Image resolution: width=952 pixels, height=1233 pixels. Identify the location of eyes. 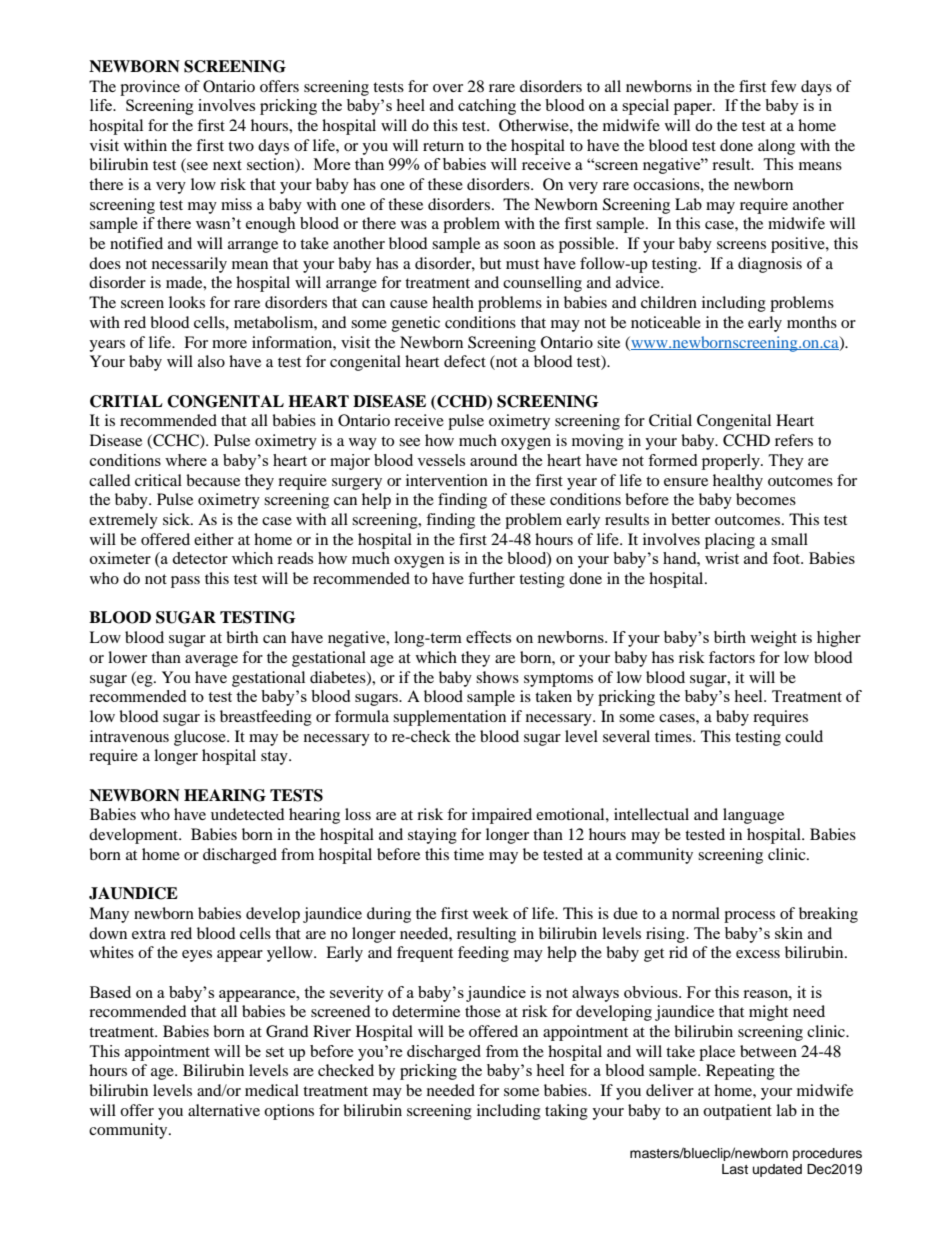
(197, 956).
